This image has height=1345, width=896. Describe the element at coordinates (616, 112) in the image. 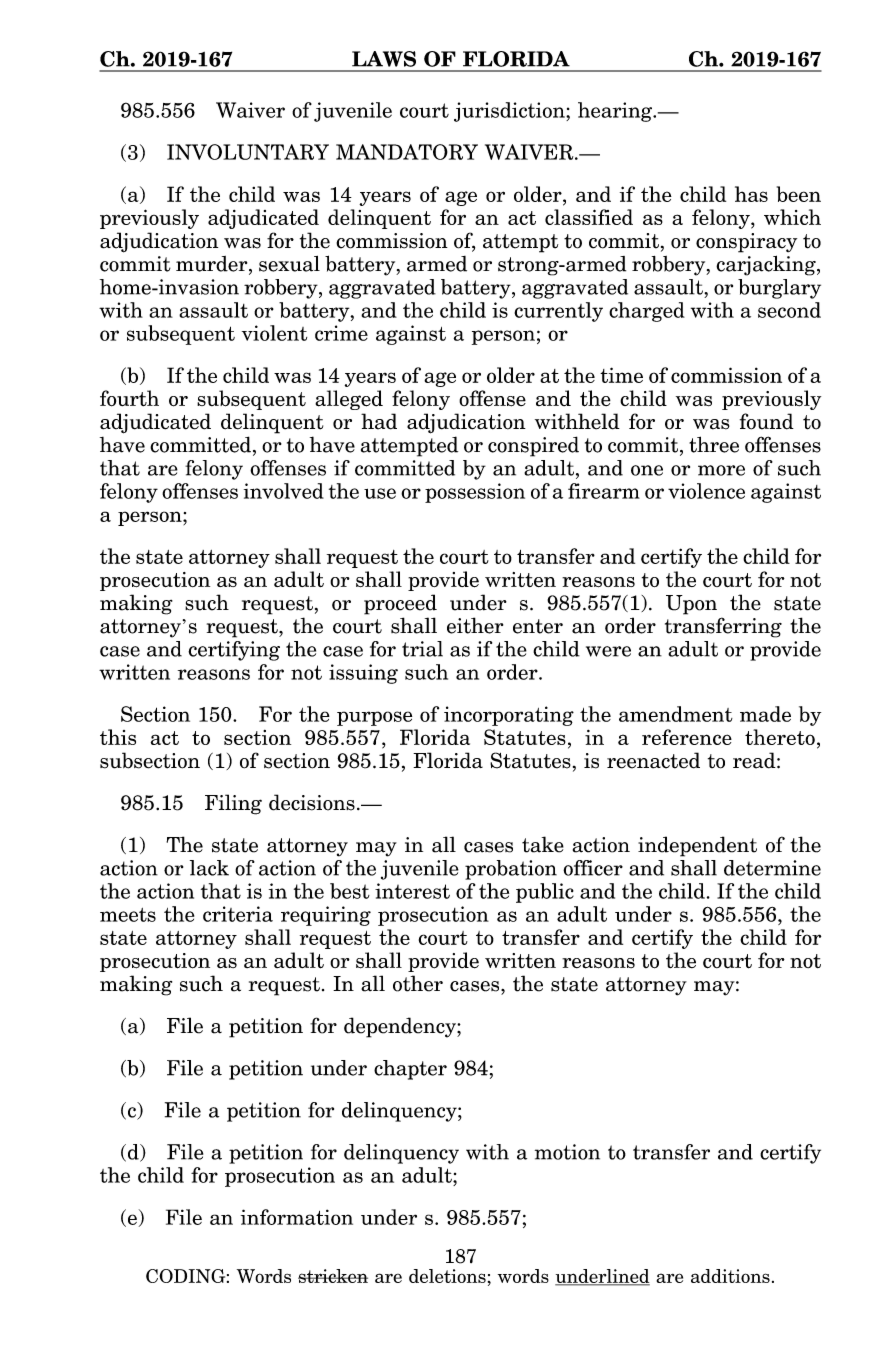

I see `hearing` at that location.
